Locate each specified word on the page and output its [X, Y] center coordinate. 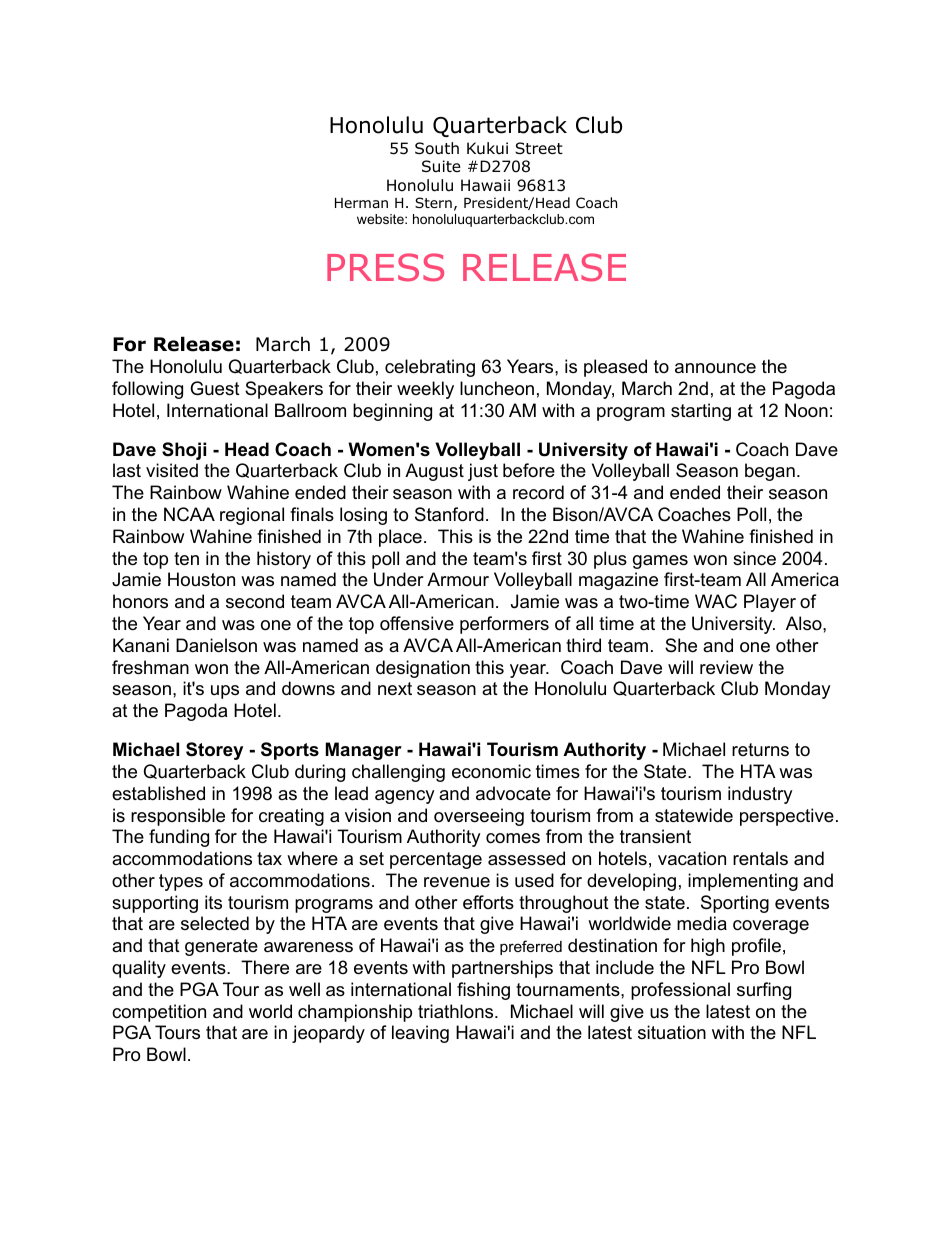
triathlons [457, 1011]
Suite [441, 166]
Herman [361, 203]
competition [159, 1013]
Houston [201, 579]
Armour [458, 579]
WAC [716, 601]
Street [539, 148]
